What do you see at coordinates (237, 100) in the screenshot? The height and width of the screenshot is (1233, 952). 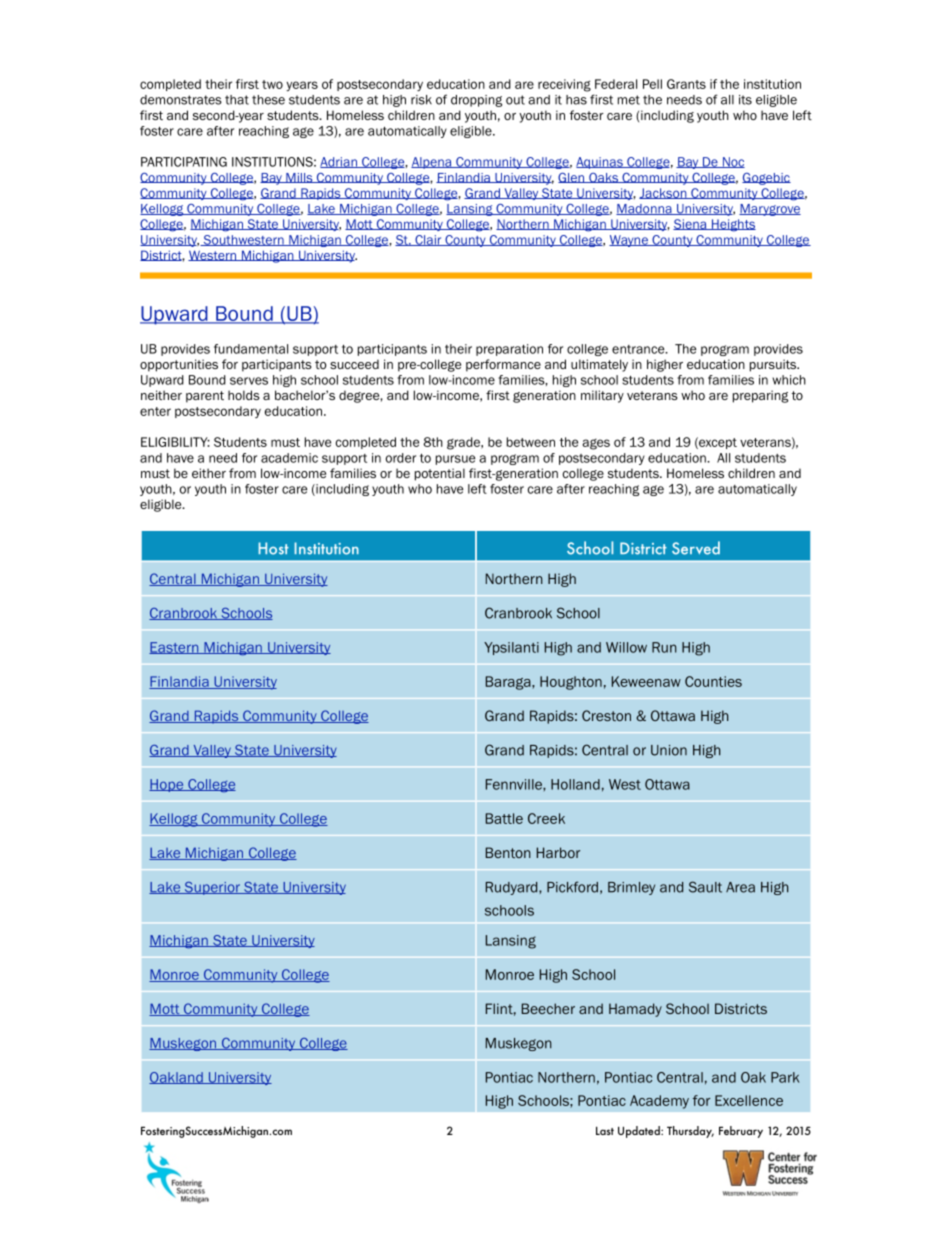 I see `that` at bounding box center [237, 100].
